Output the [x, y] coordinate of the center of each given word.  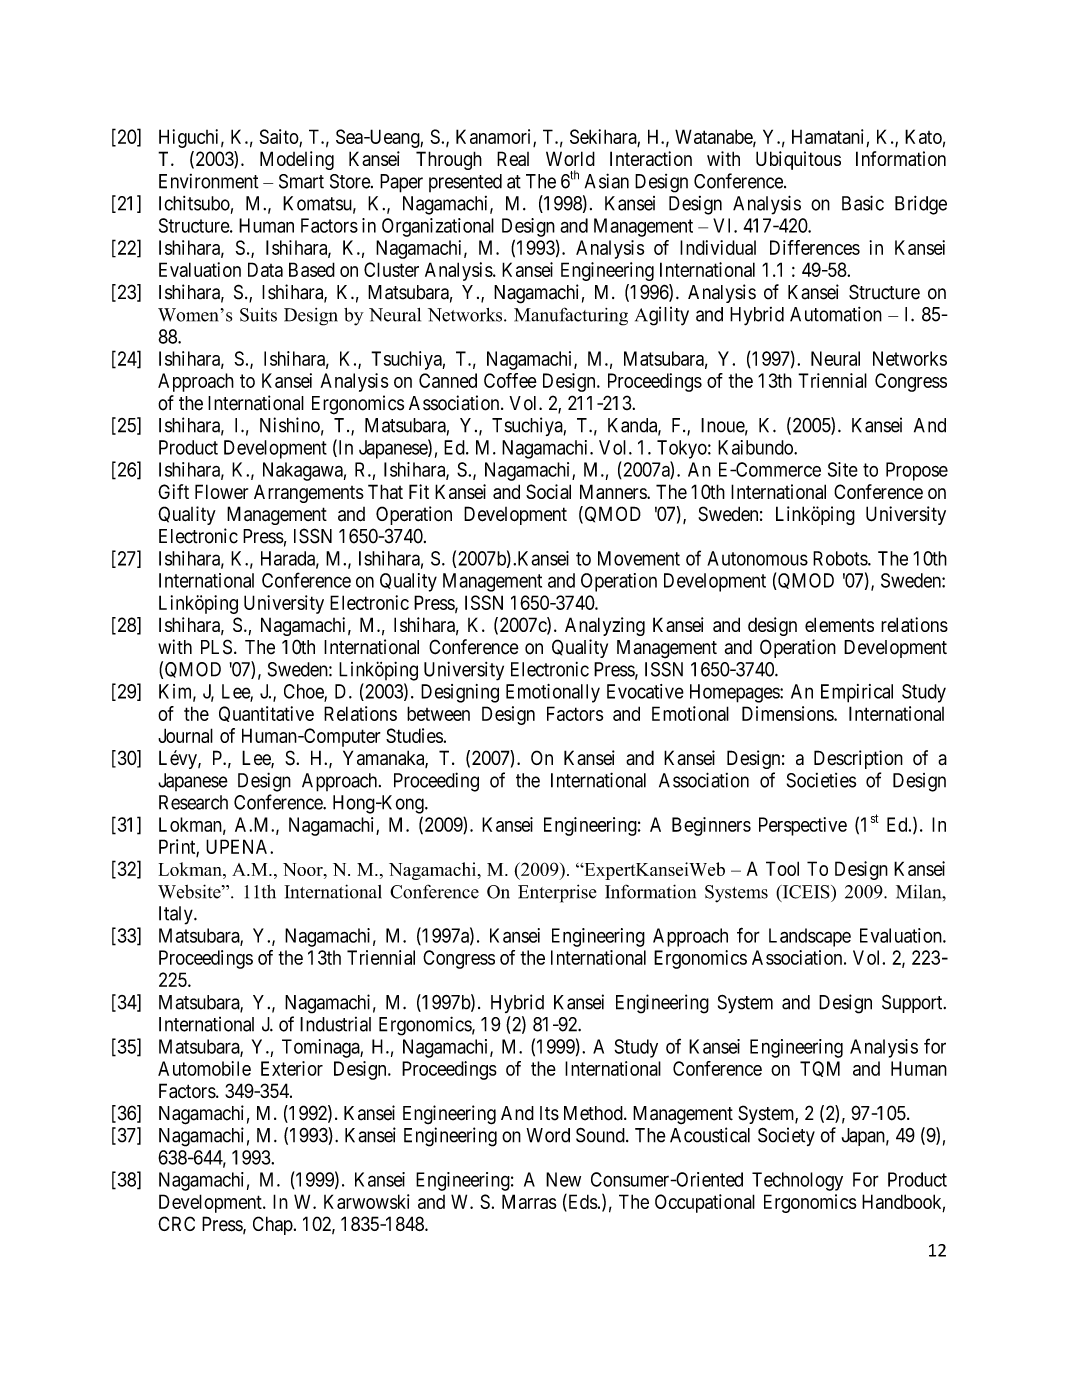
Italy [177, 915]
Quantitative [266, 714]
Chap [273, 1225]
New [563, 1179]
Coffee [510, 380]
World [570, 158]
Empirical [857, 693]
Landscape [810, 937]
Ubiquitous [798, 160]
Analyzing [605, 626]
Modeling [297, 160]
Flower [221, 491]
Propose [917, 471]
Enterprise [557, 893]
